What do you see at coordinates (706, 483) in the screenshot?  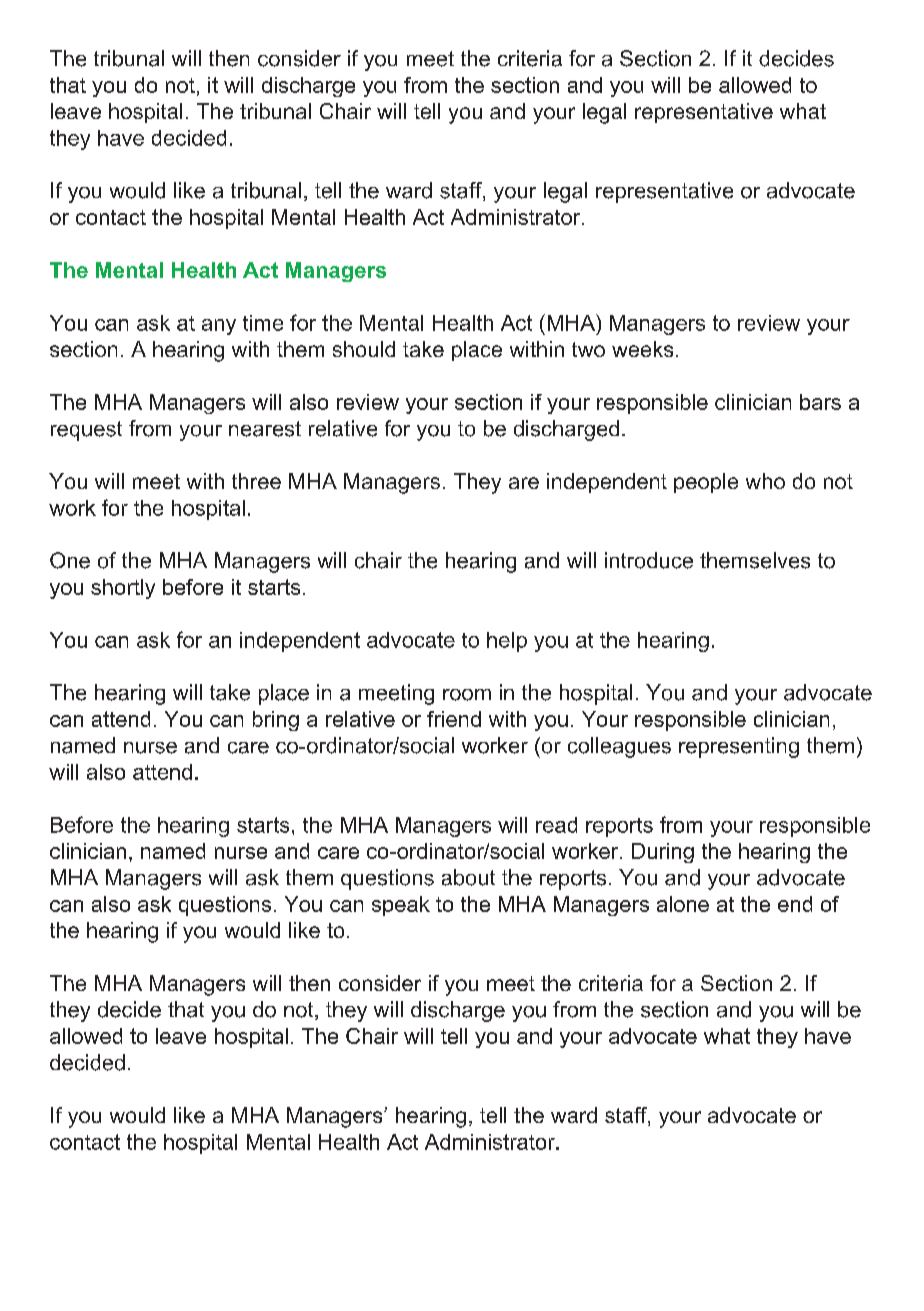 I see `people` at bounding box center [706, 483].
